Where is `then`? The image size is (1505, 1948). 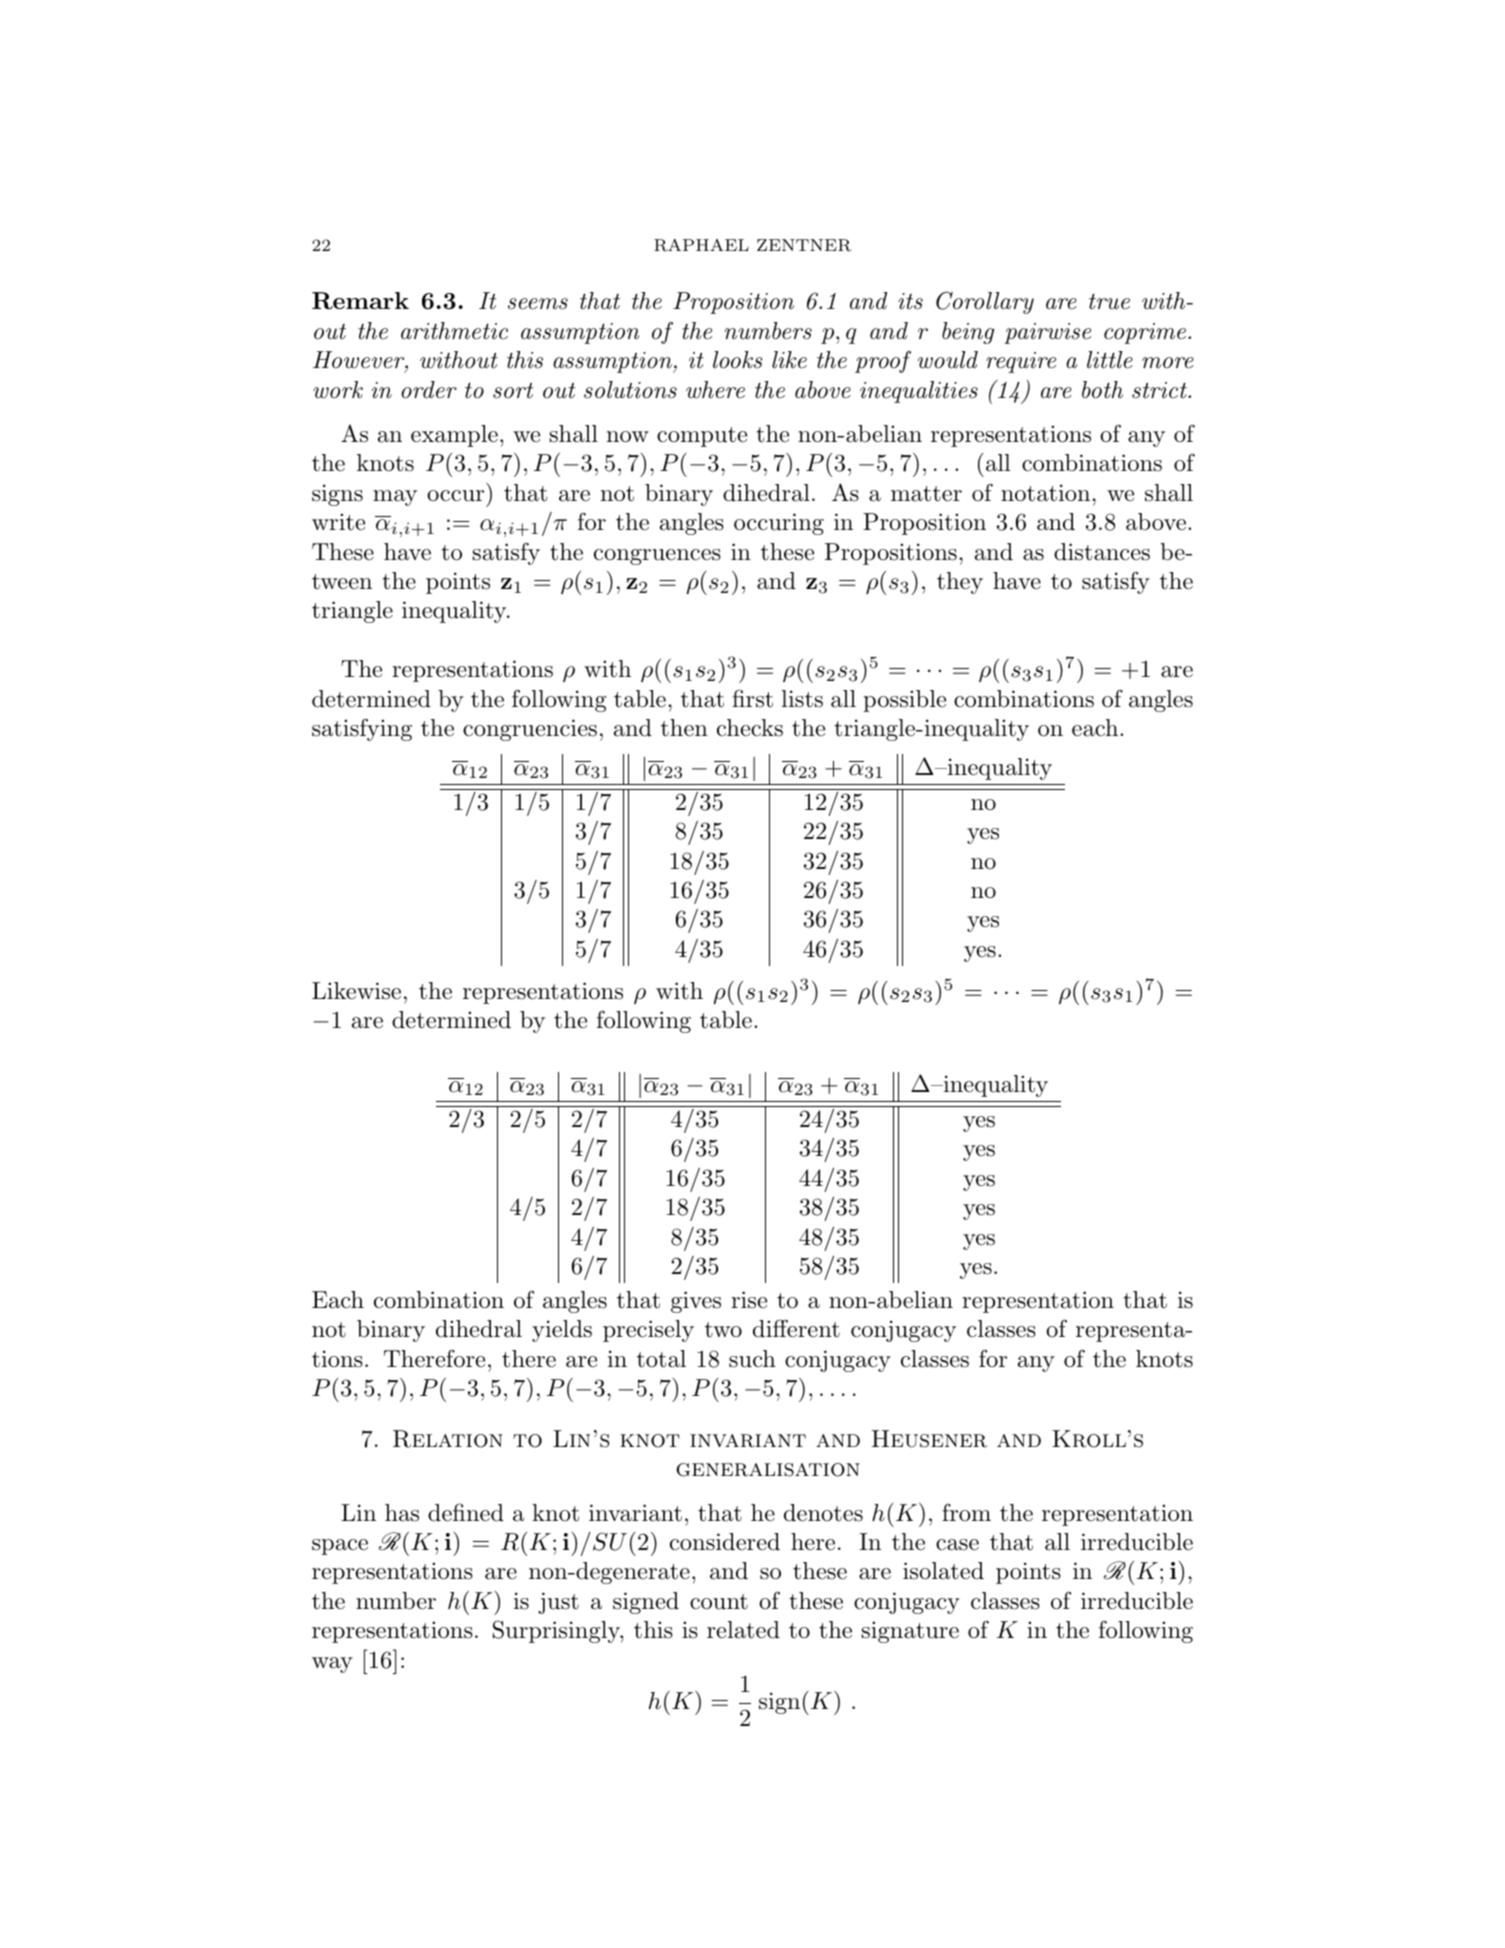 then is located at coordinates (684, 728).
